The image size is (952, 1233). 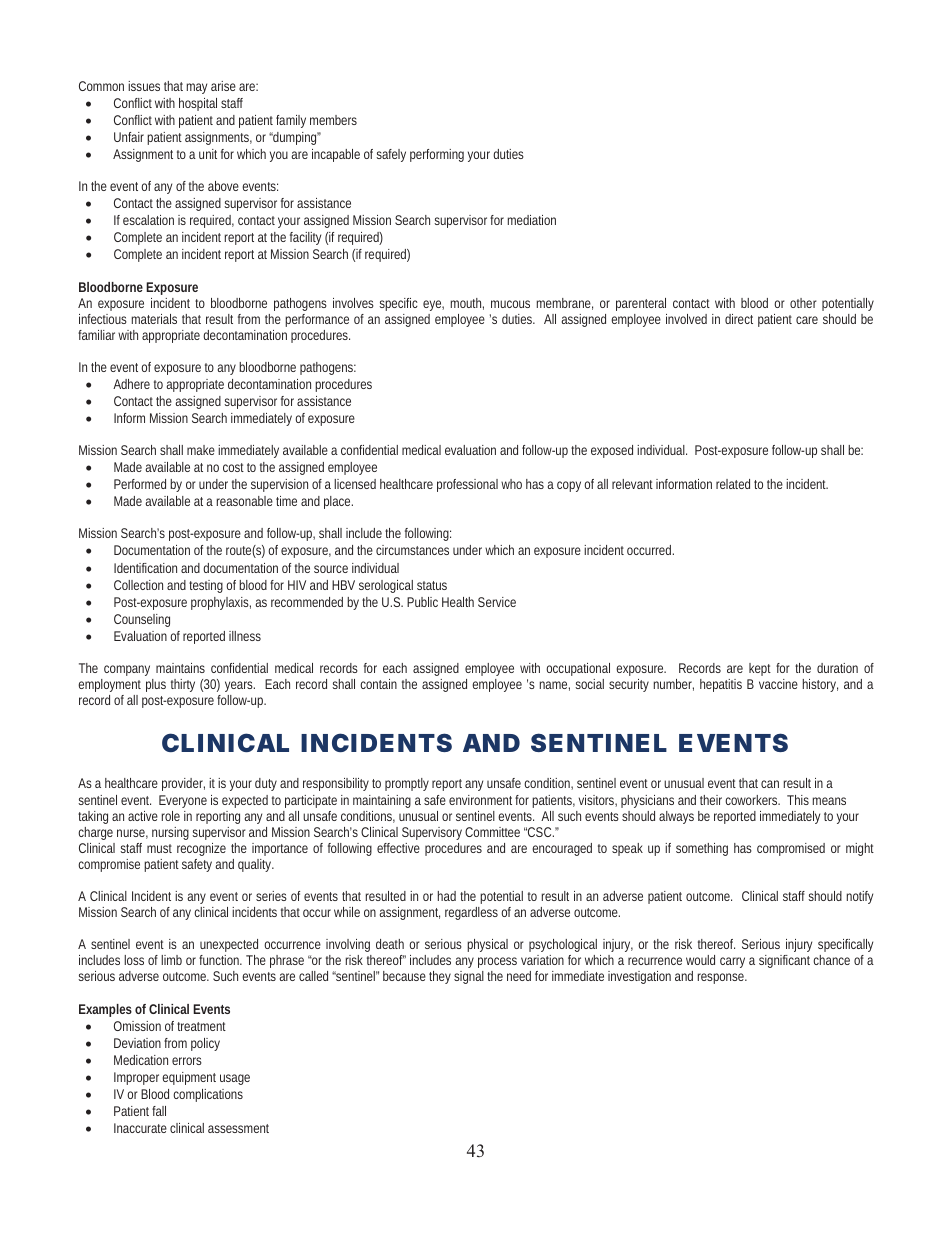 What do you see at coordinates (752, 800) in the screenshot?
I see `coworkers` at bounding box center [752, 800].
